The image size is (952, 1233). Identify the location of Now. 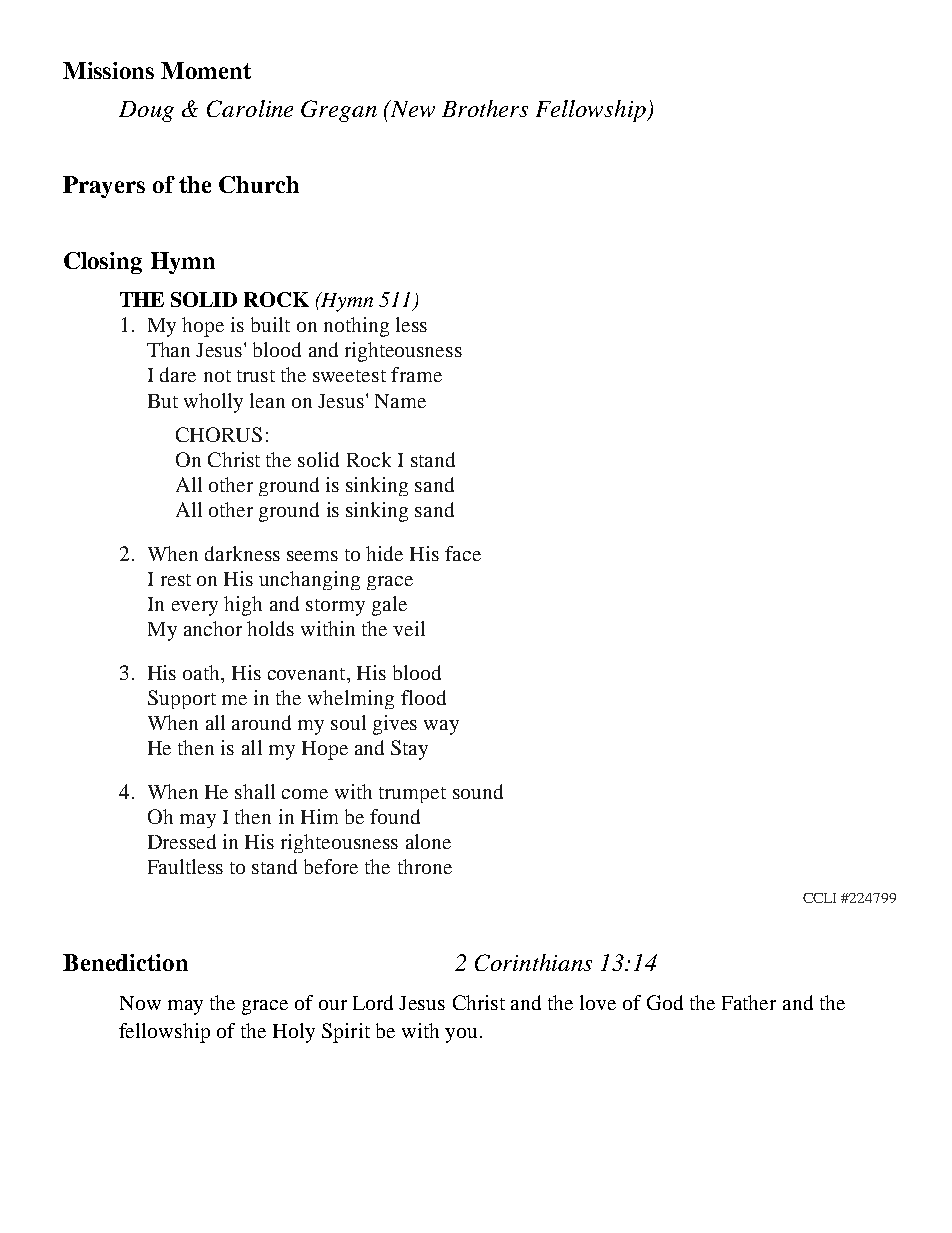
(140, 1003).
